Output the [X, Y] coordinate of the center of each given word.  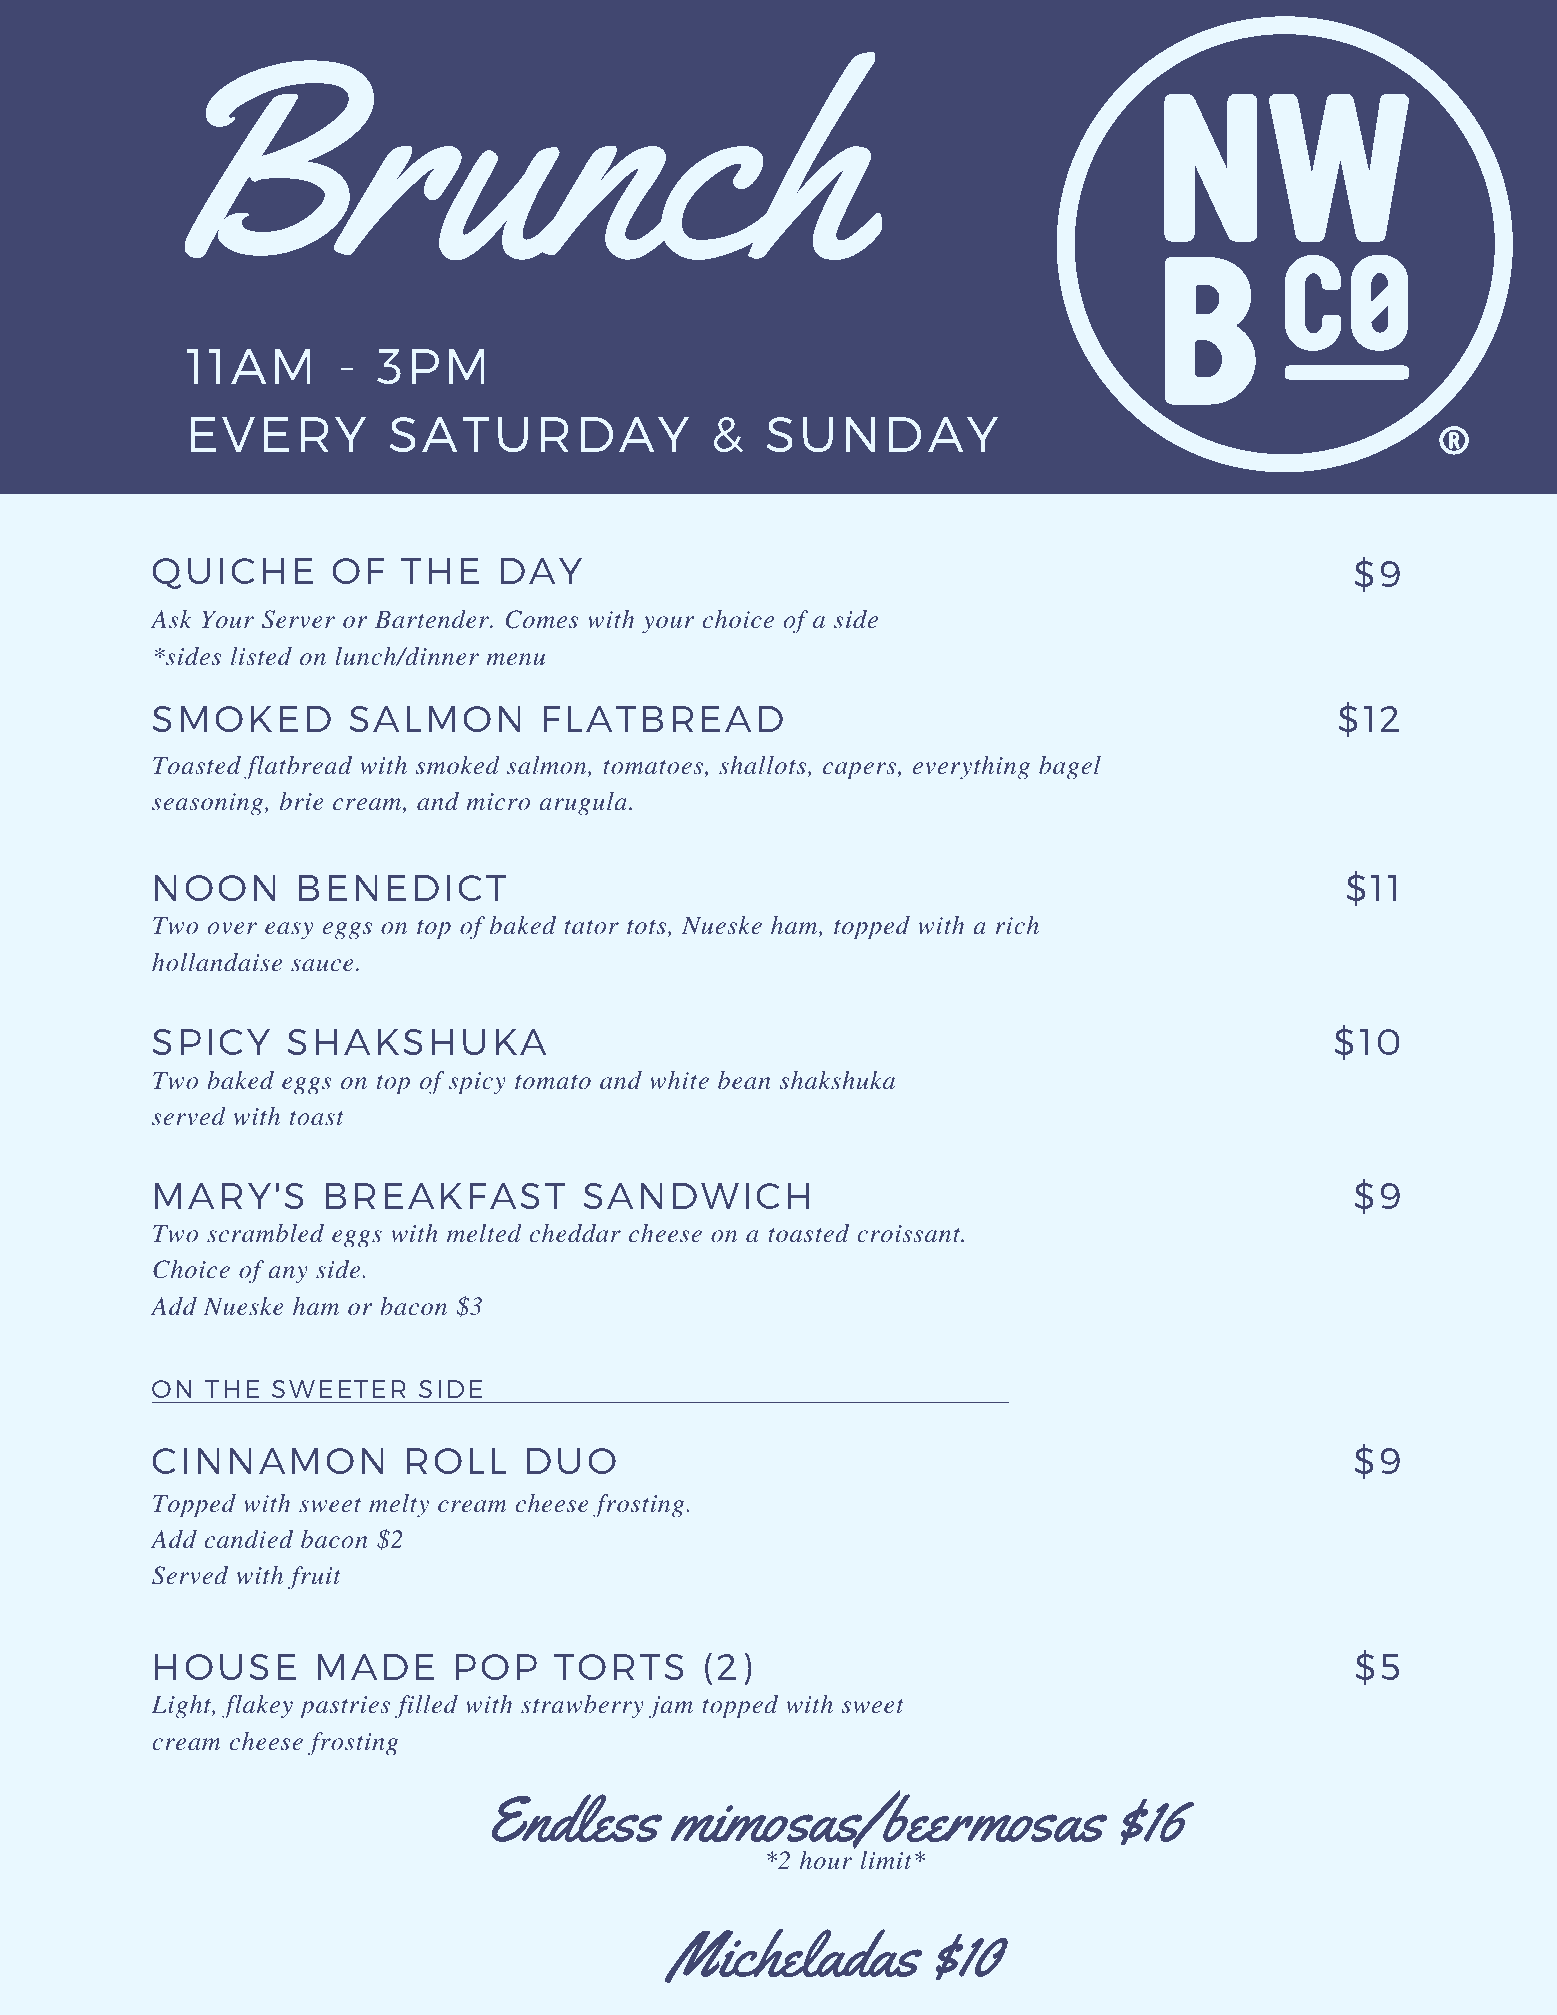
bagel [1070, 768]
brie [302, 801]
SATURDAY [539, 434]
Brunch [533, 156]
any [288, 1275]
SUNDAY [882, 434]
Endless [577, 1818]
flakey [257, 1707]
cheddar [575, 1233]
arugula [584, 804]
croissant [910, 1233]
